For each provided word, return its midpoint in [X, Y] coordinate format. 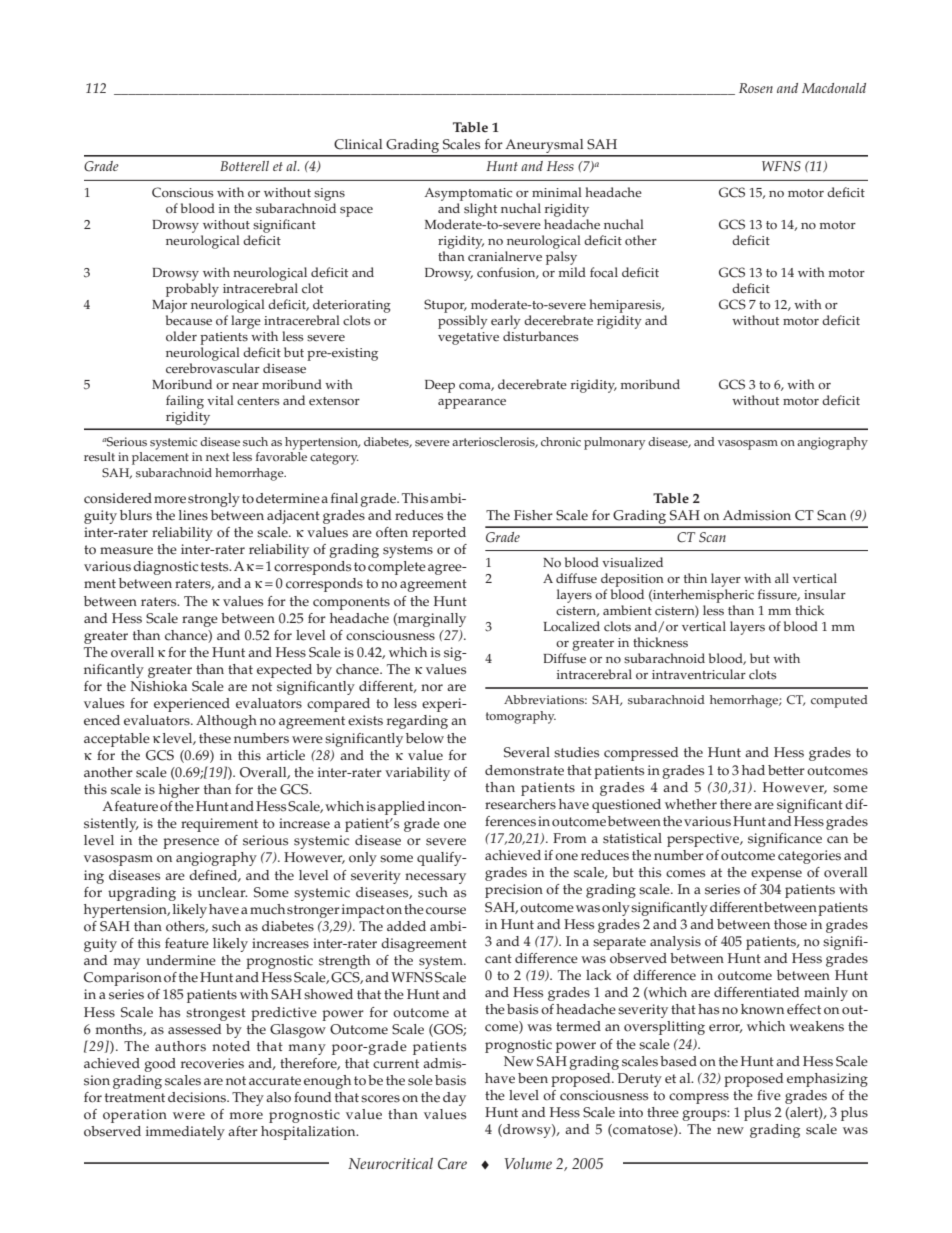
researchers [520, 804]
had [753, 770]
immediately [185, 1133]
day [454, 1099]
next [217, 457]
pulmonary [614, 443]
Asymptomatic [468, 194]
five [769, 1095]
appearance [472, 404]
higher [179, 791]
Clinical [358, 144]
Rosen [756, 88]
